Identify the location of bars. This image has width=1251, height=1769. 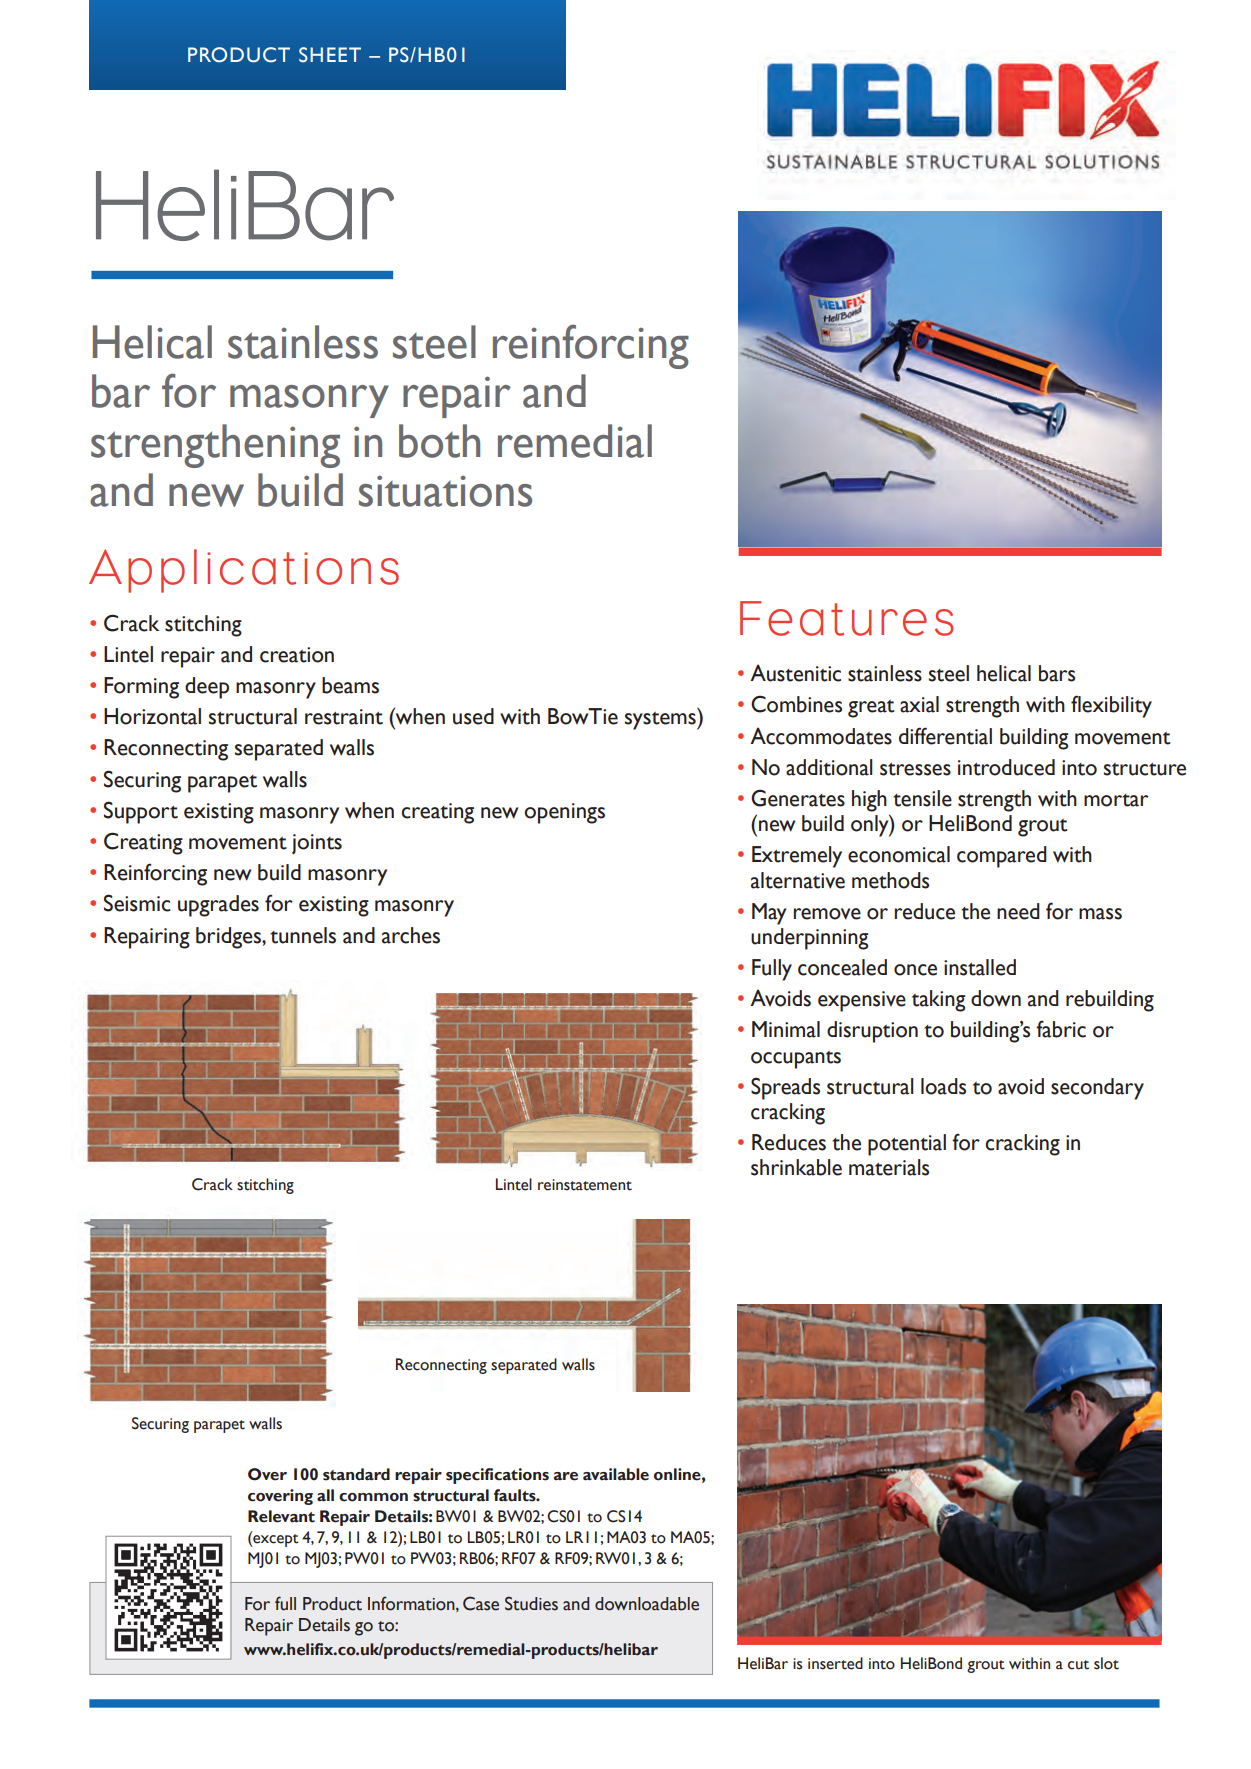
(1057, 673).
